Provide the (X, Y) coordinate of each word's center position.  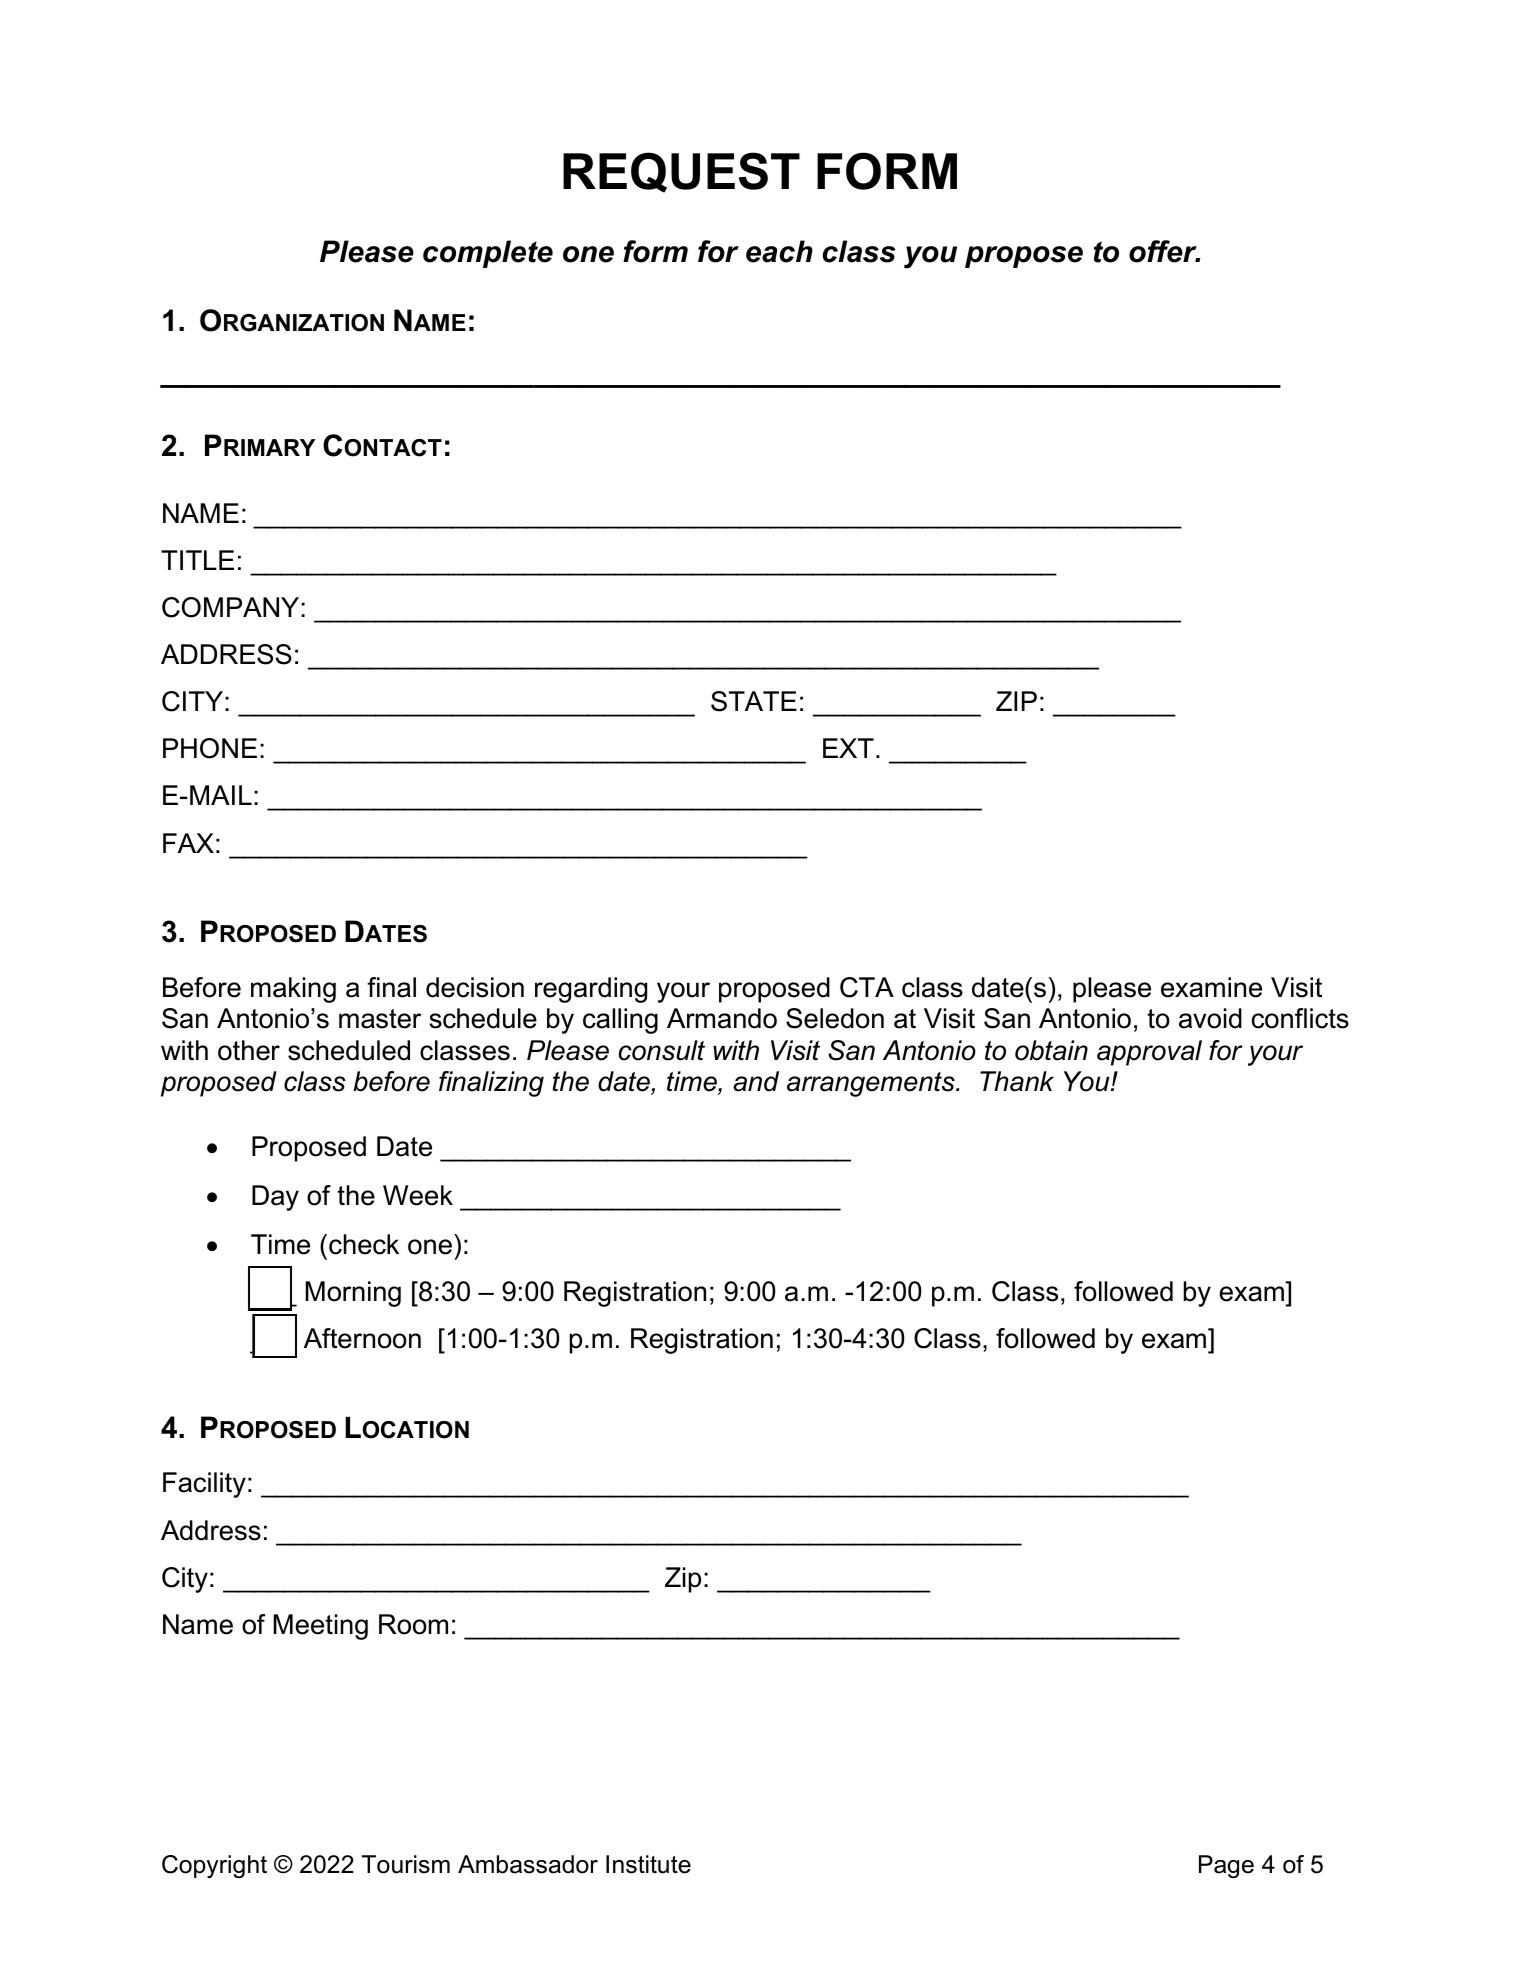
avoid (1210, 1018)
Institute (648, 1864)
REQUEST (681, 172)
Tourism (406, 1864)
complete (488, 254)
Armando (722, 1018)
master (380, 1019)
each (779, 251)
